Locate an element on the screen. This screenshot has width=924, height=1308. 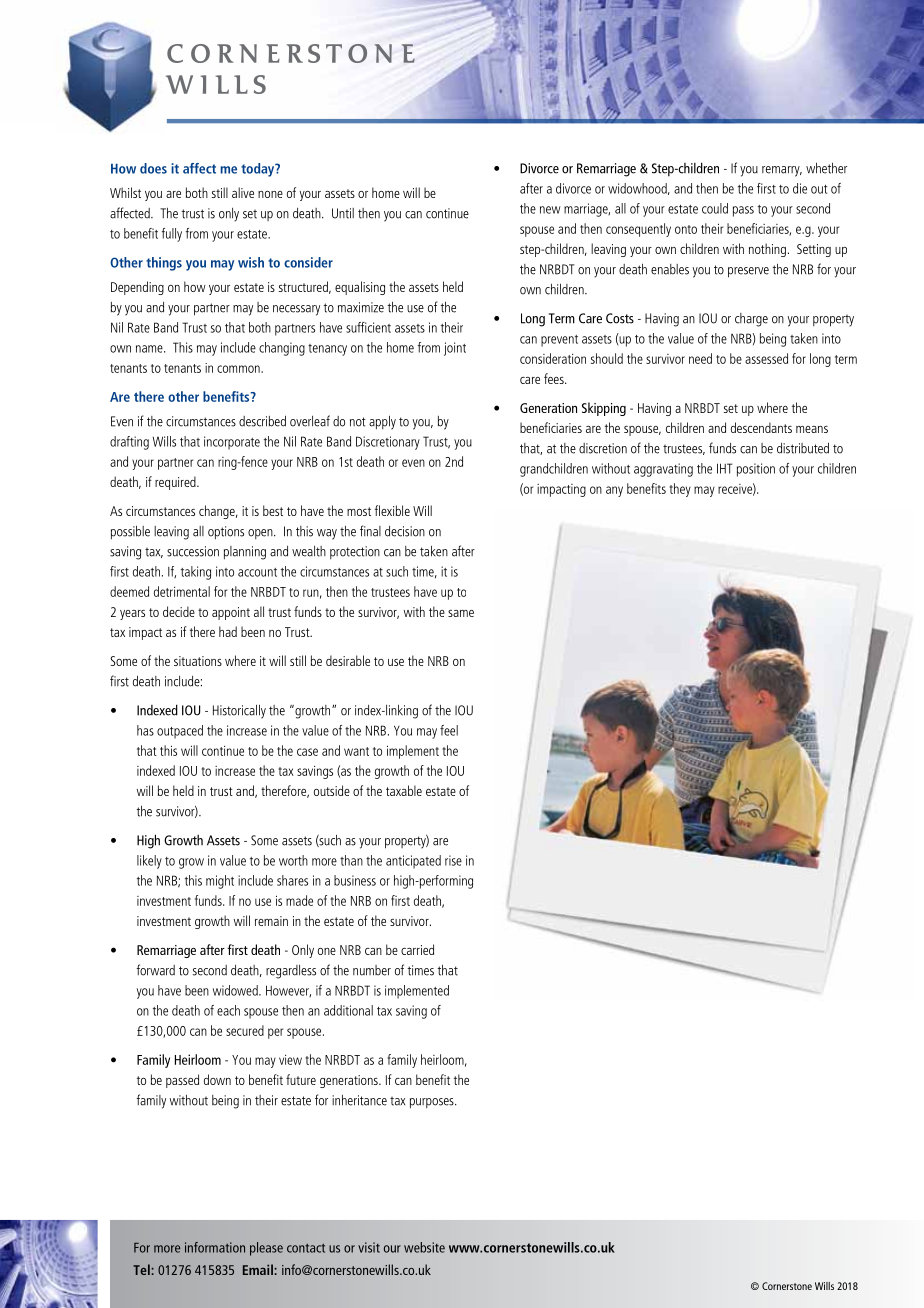
Until is located at coordinates (343, 213).
